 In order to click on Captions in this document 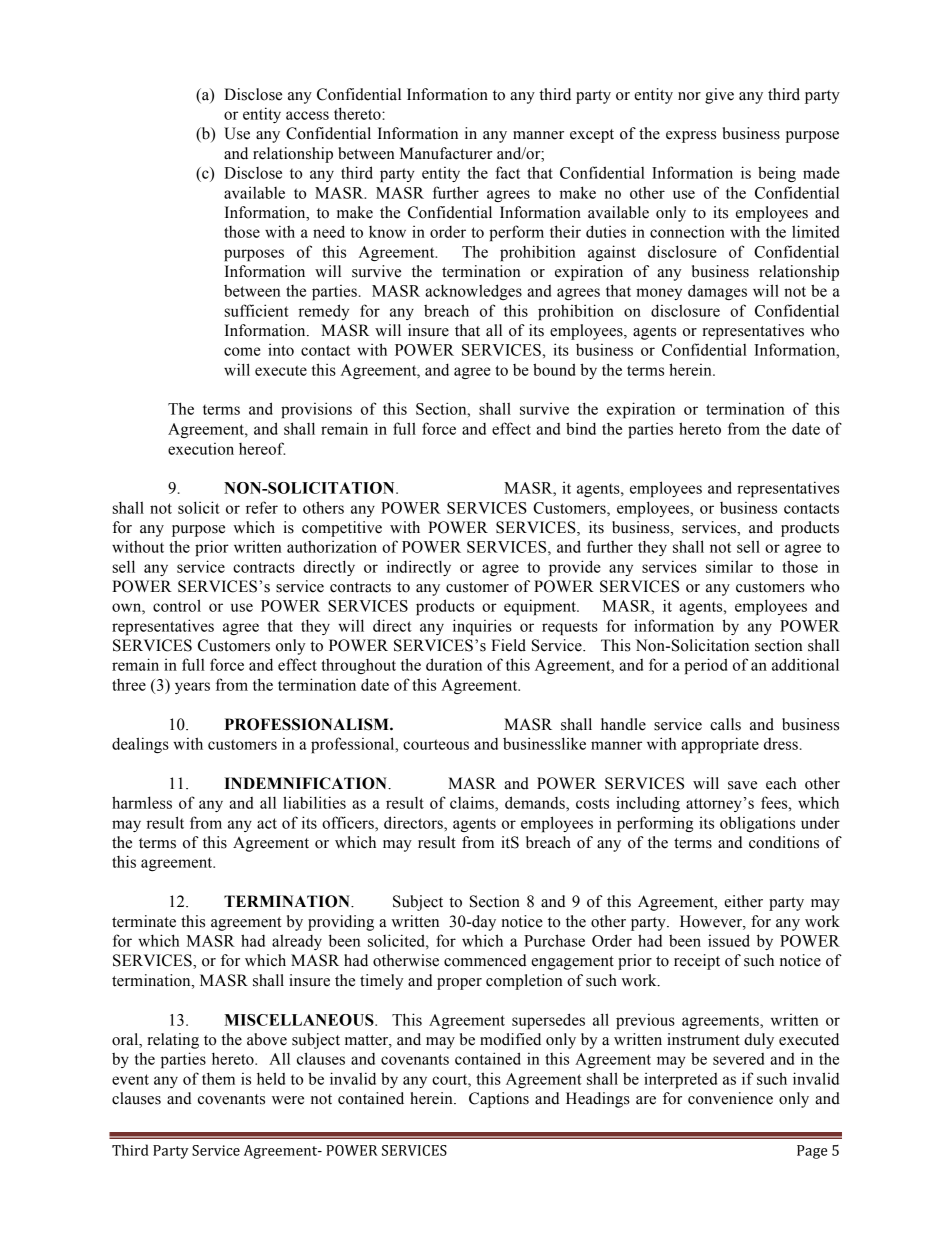, I will do `click(499, 1100)`.
